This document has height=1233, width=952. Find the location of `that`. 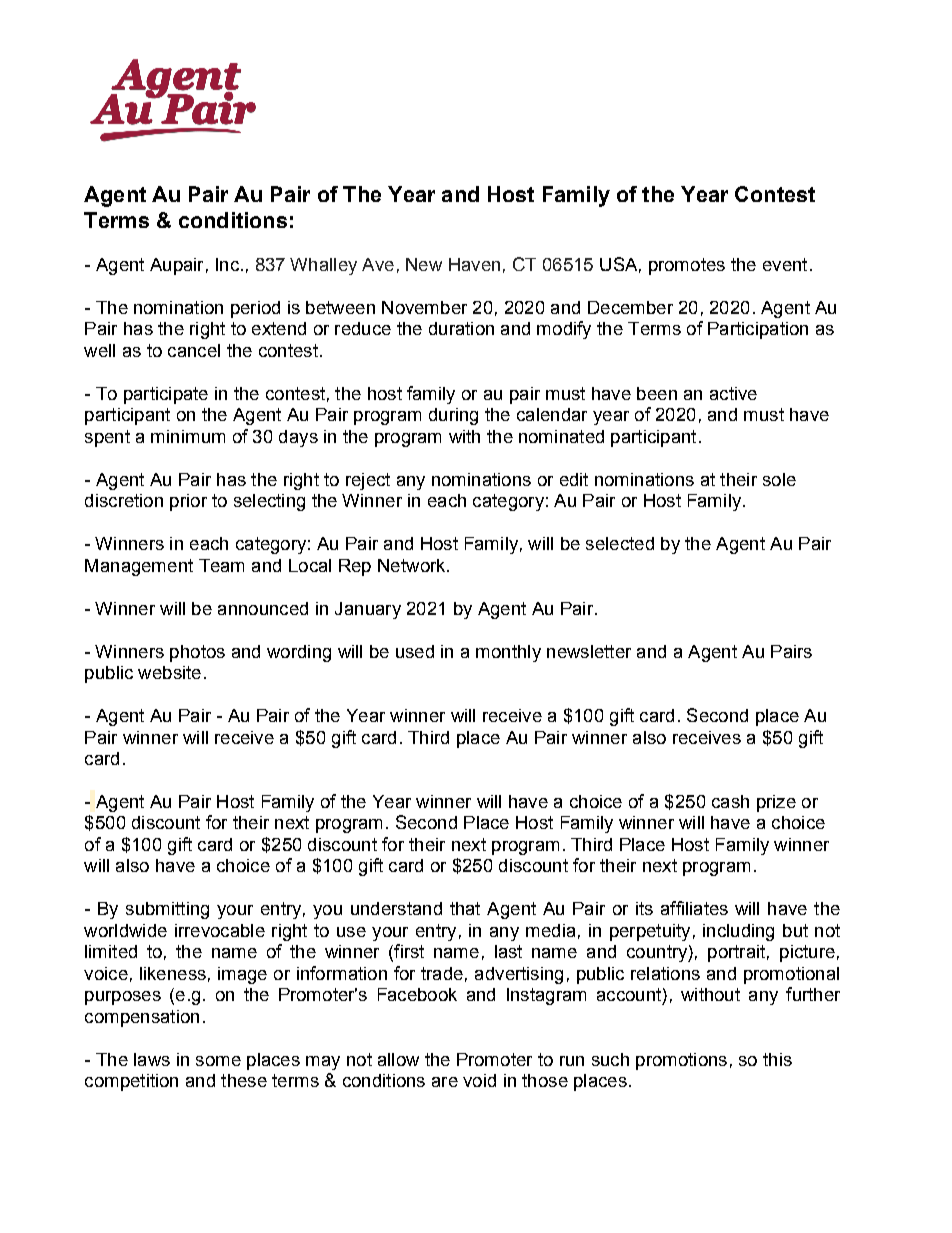

that is located at coordinates (465, 908).
